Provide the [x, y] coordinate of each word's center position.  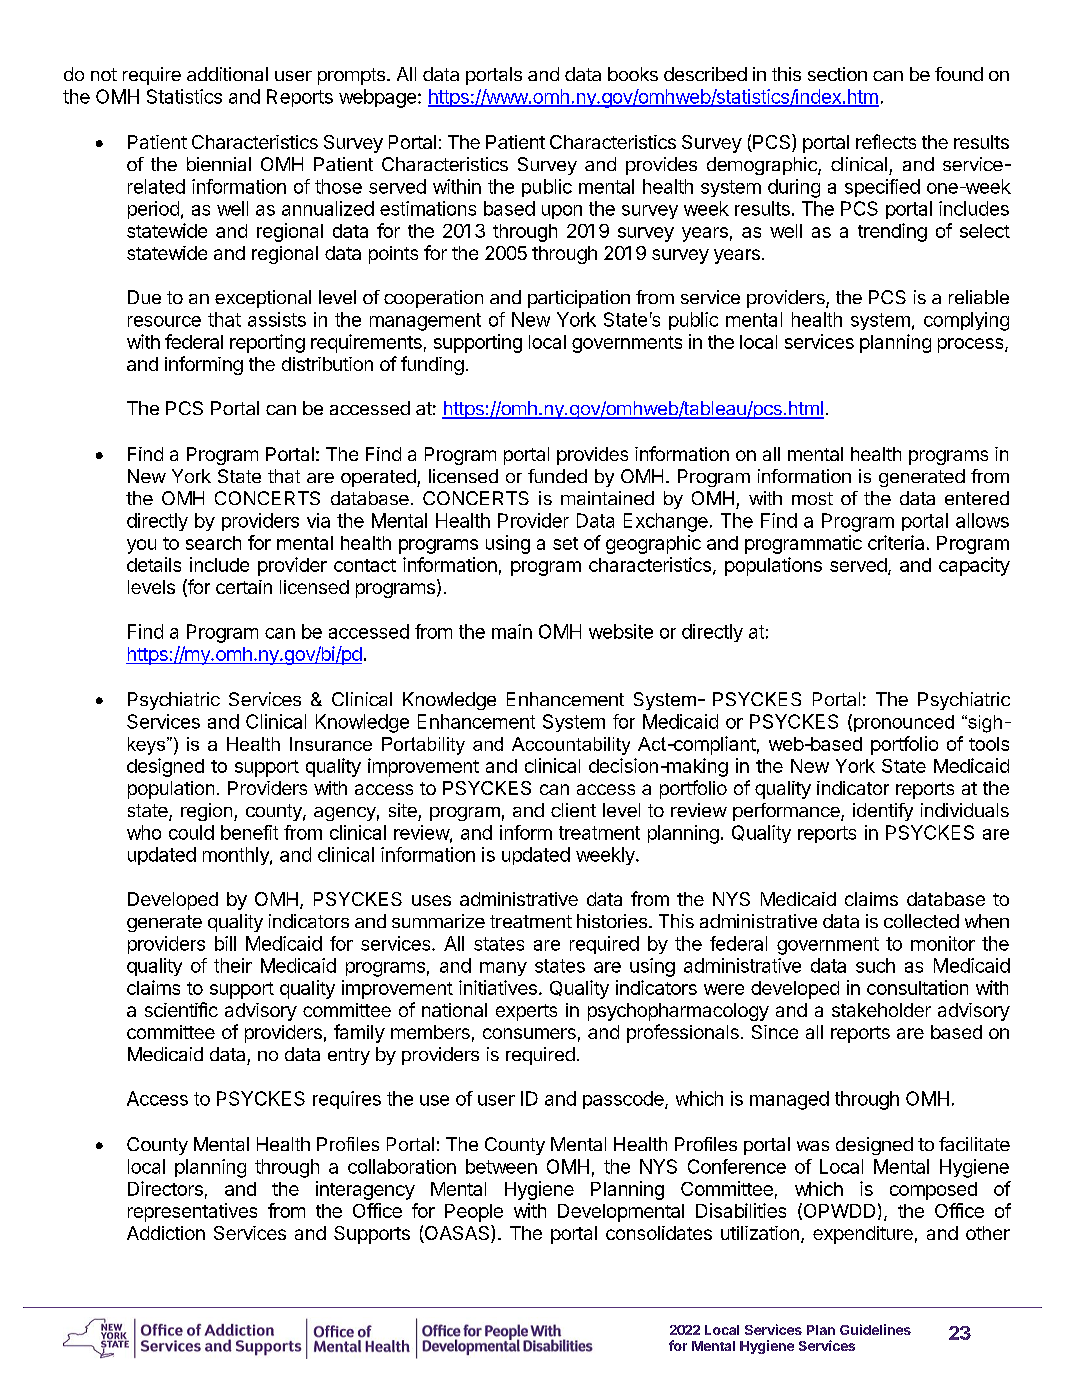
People [474, 1213]
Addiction [166, 1233]
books [633, 74]
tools [989, 744]
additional [227, 74]
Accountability [571, 746]
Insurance [331, 744]
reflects [886, 141]
